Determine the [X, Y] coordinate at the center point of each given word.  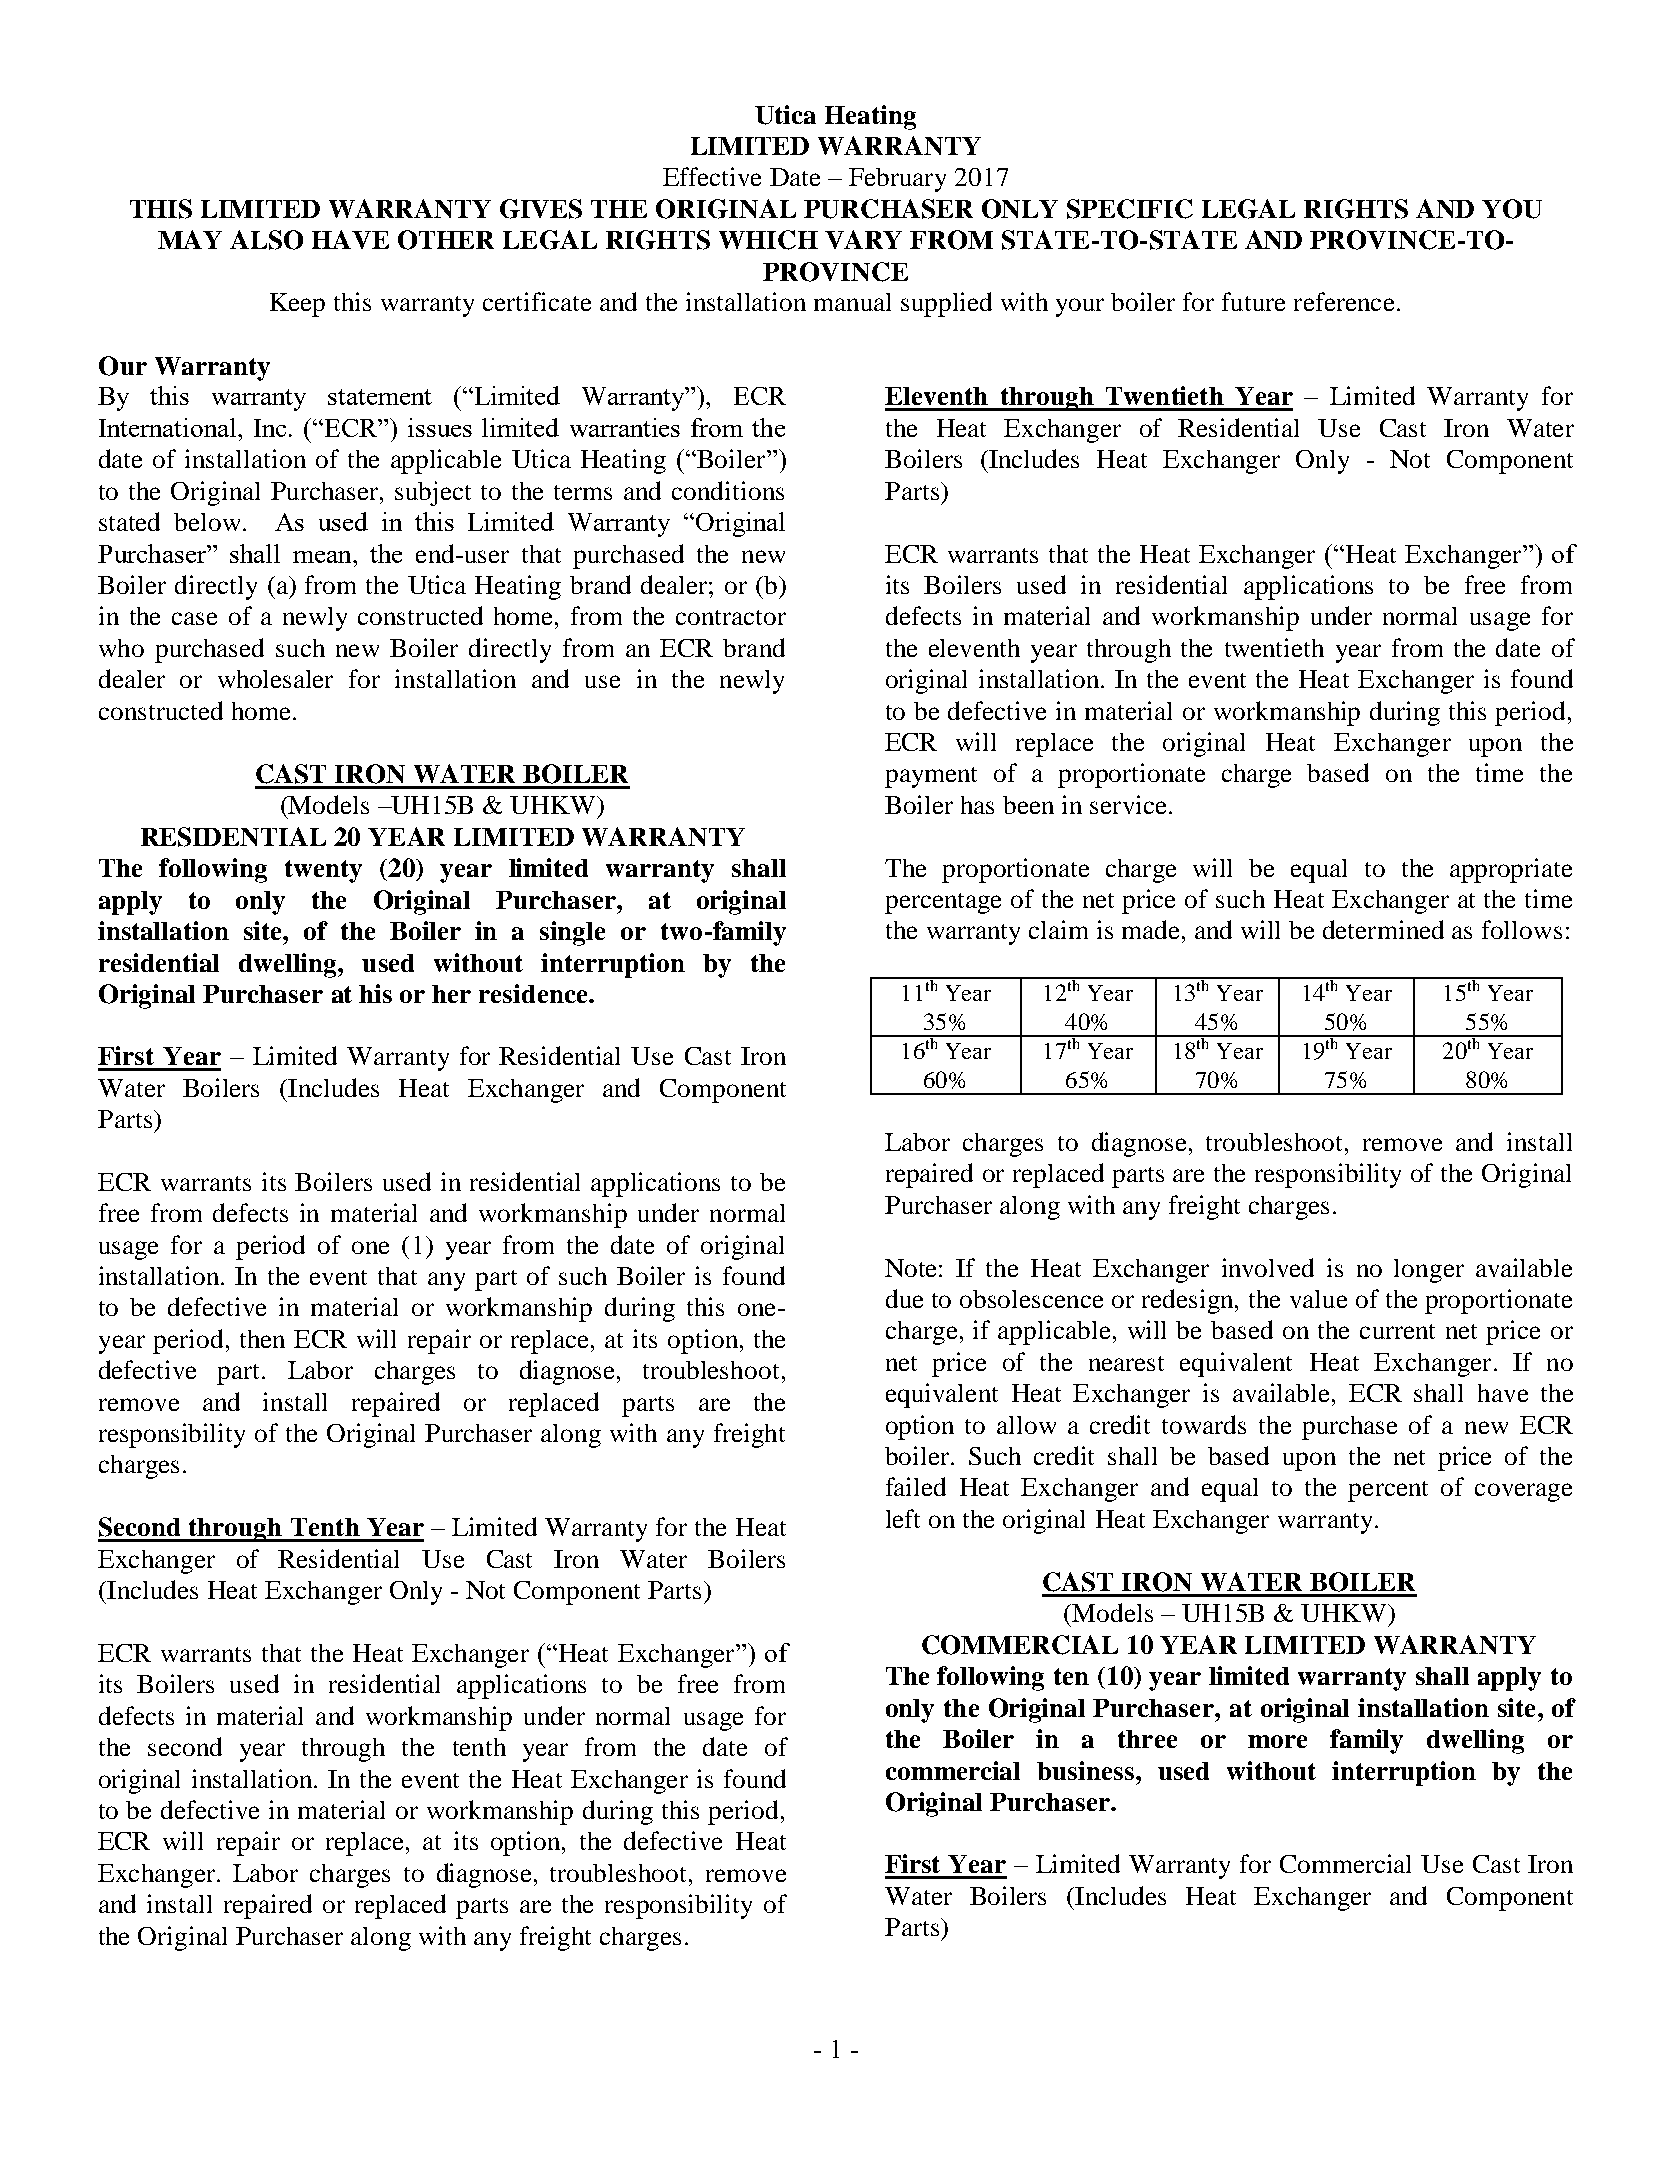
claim [1058, 929]
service [1128, 804]
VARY [863, 239]
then [262, 1339]
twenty [323, 871]
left [903, 1518]
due [904, 1298]
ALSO [266, 240]
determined [1383, 929]
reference [1344, 301]
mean [323, 557]
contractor [731, 617]
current [1397, 1331]
